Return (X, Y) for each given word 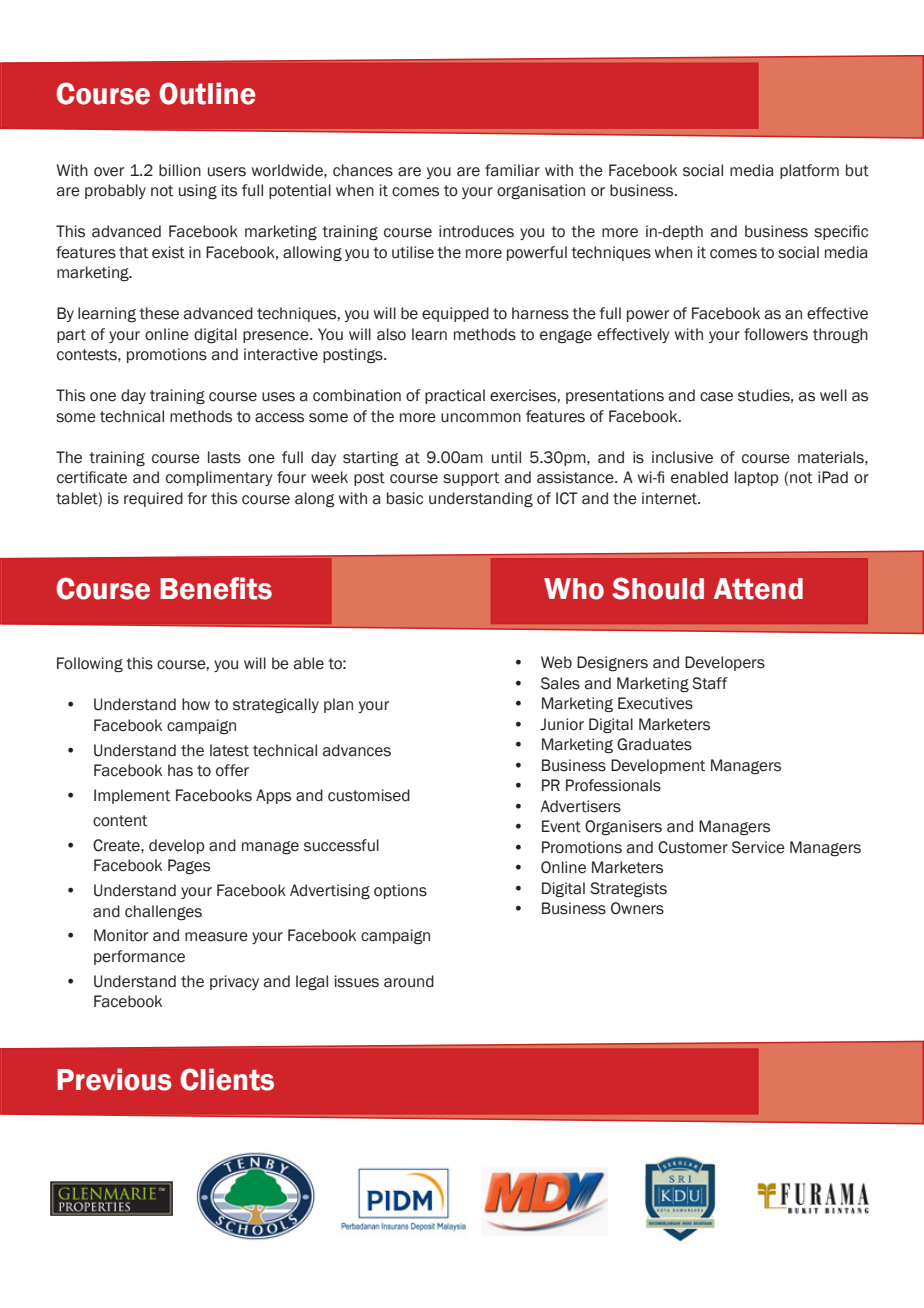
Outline (207, 93)
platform (809, 171)
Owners (637, 908)
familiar (512, 170)
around (409, 981)
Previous (114, 1079)
